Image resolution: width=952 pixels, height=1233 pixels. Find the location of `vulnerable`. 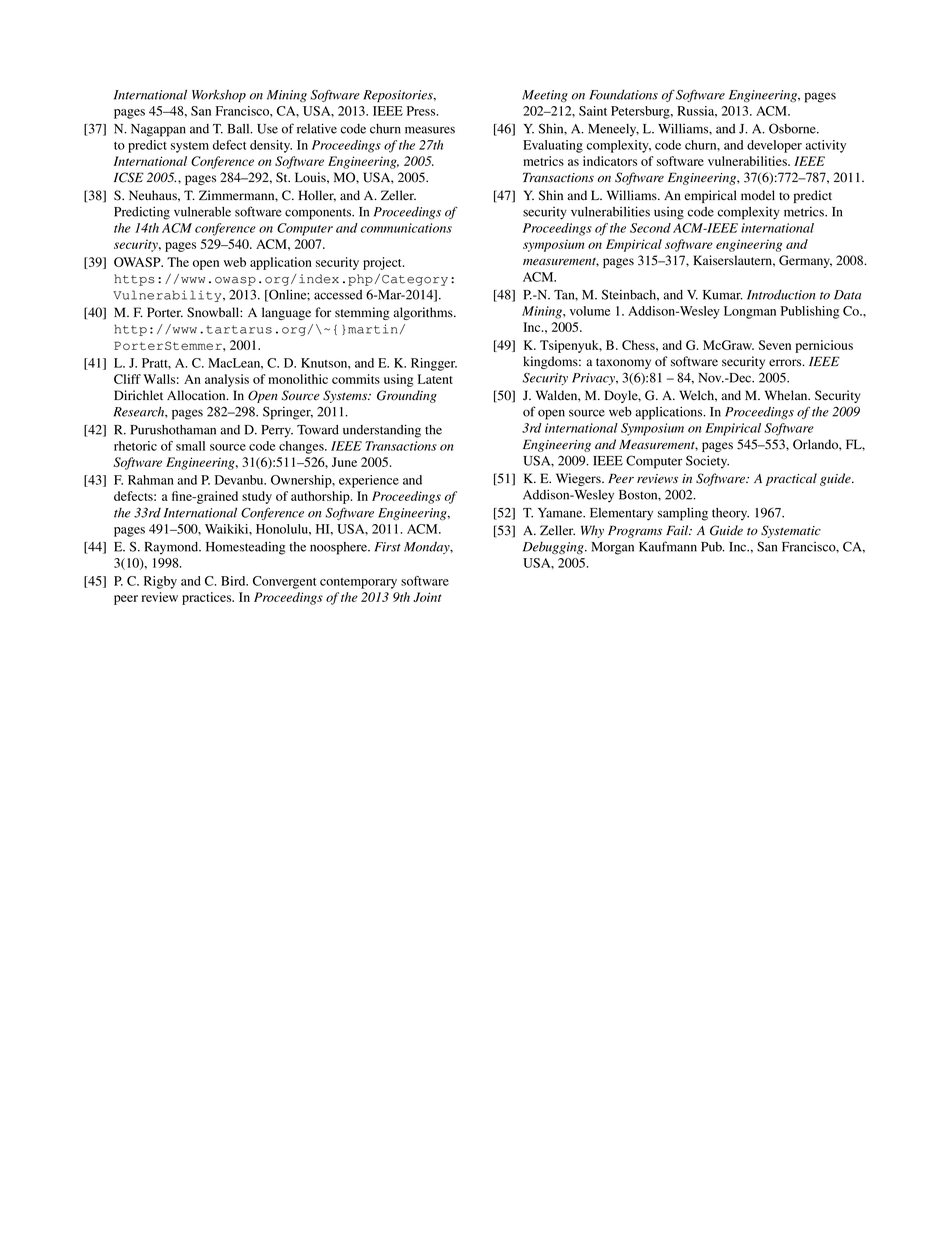

vulnerable is located at coordinates (202, 212).
